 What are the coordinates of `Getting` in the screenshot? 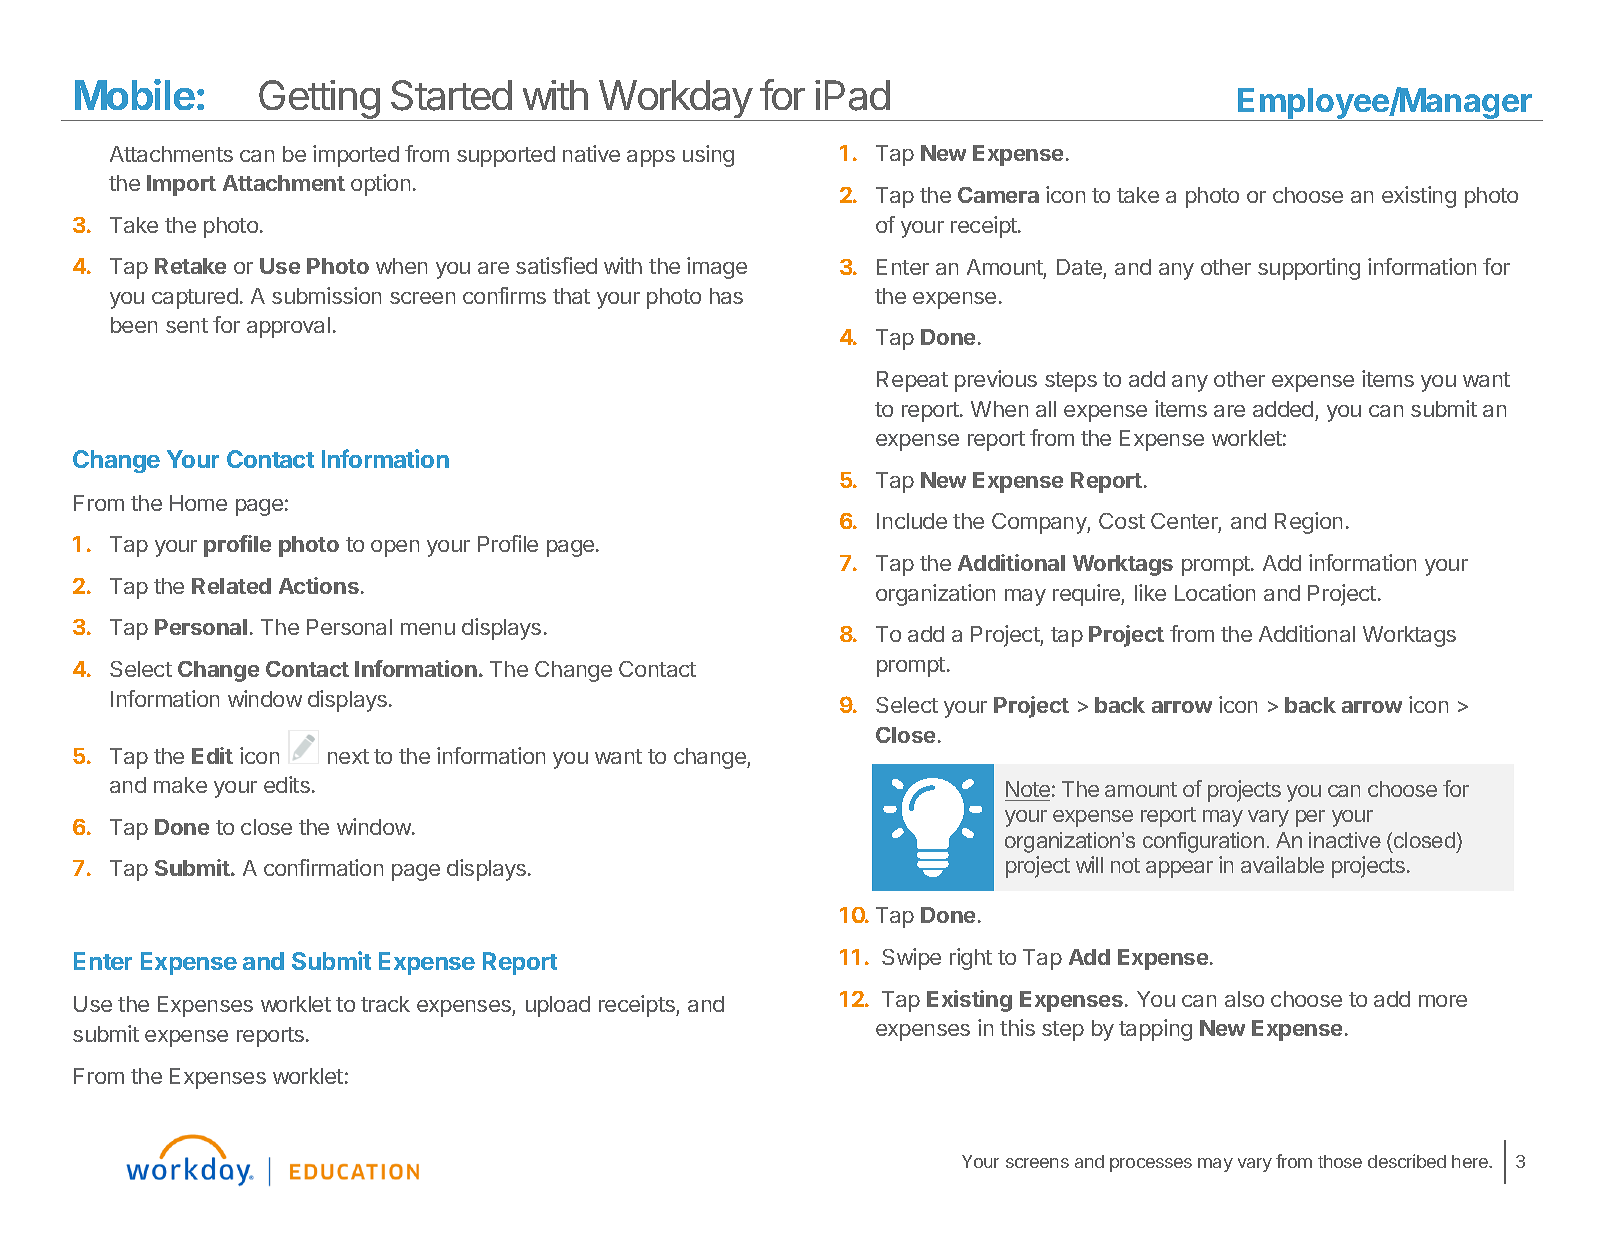 It's located at (319, 100).
